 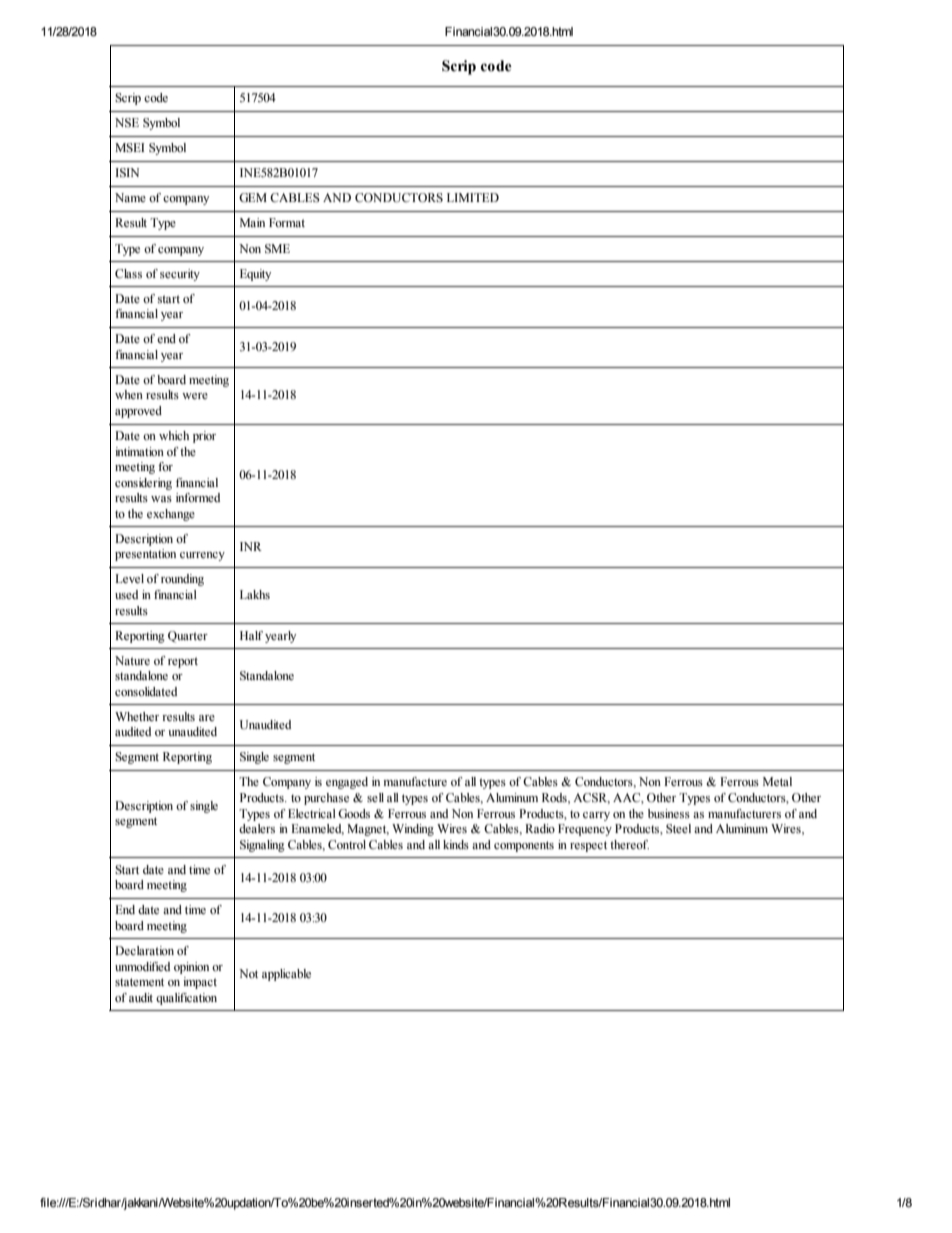 I want to click on rounding, so click(x=182, y=580).
